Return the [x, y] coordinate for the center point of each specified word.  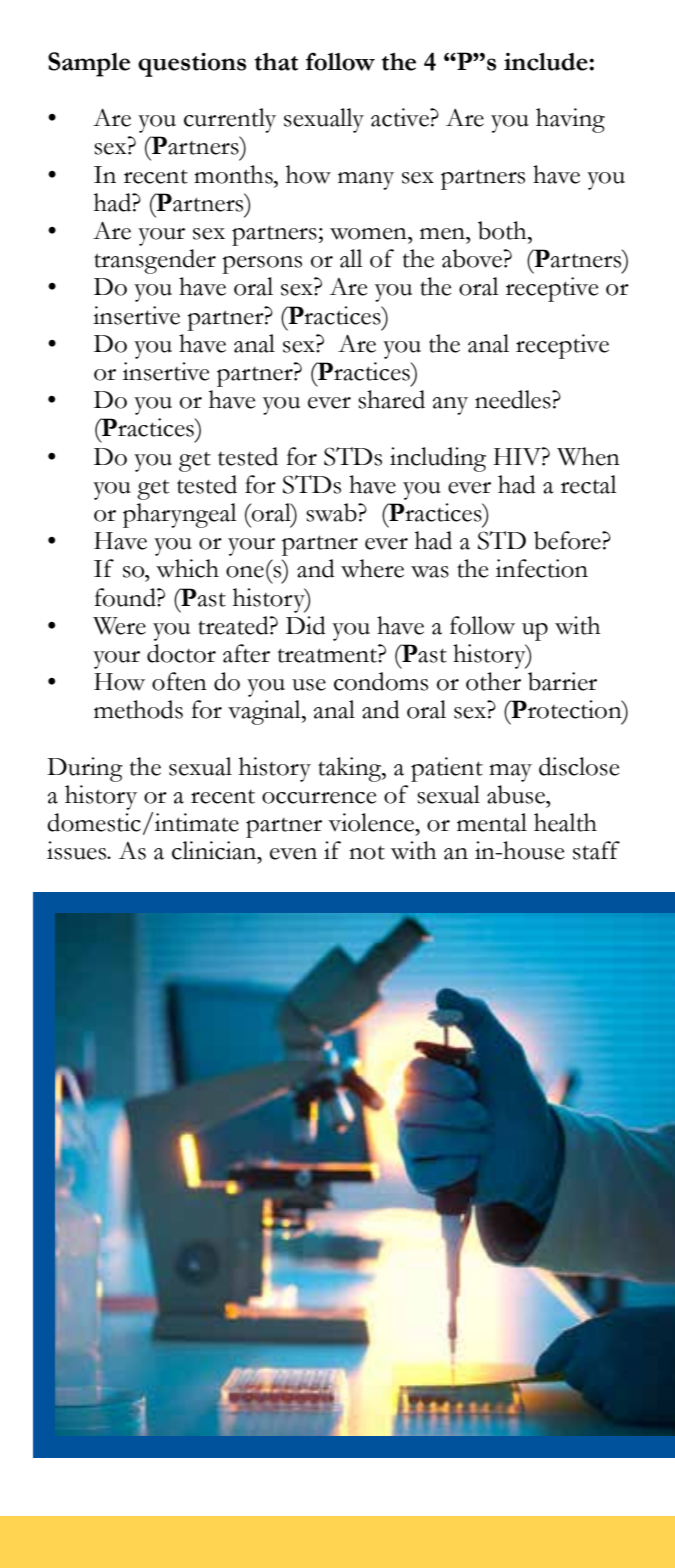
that [276, 62]
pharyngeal [180, 515]
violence [372, 822]
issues [78, 850]
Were [119, 626]
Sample [89, 64]
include [547, 62]
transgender [155, 261]
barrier [562, 681]
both [503, 230]
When [588, 456]
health [565, 822]
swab [332, 512]
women [369, 234]
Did [306, 625]
